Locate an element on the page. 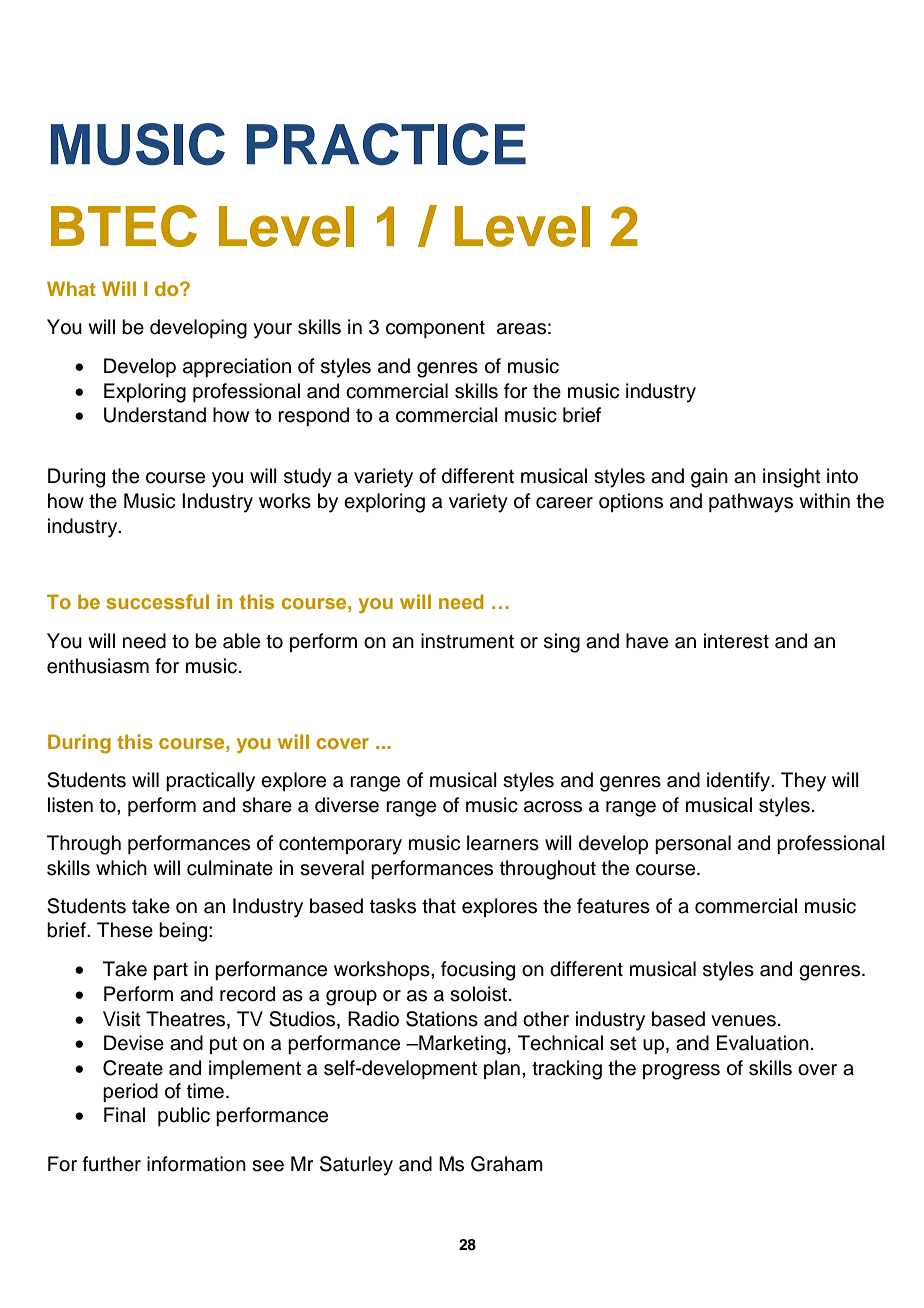 The width and height of the document is (924, 1308). public is located at coordinates (184, 1116).
